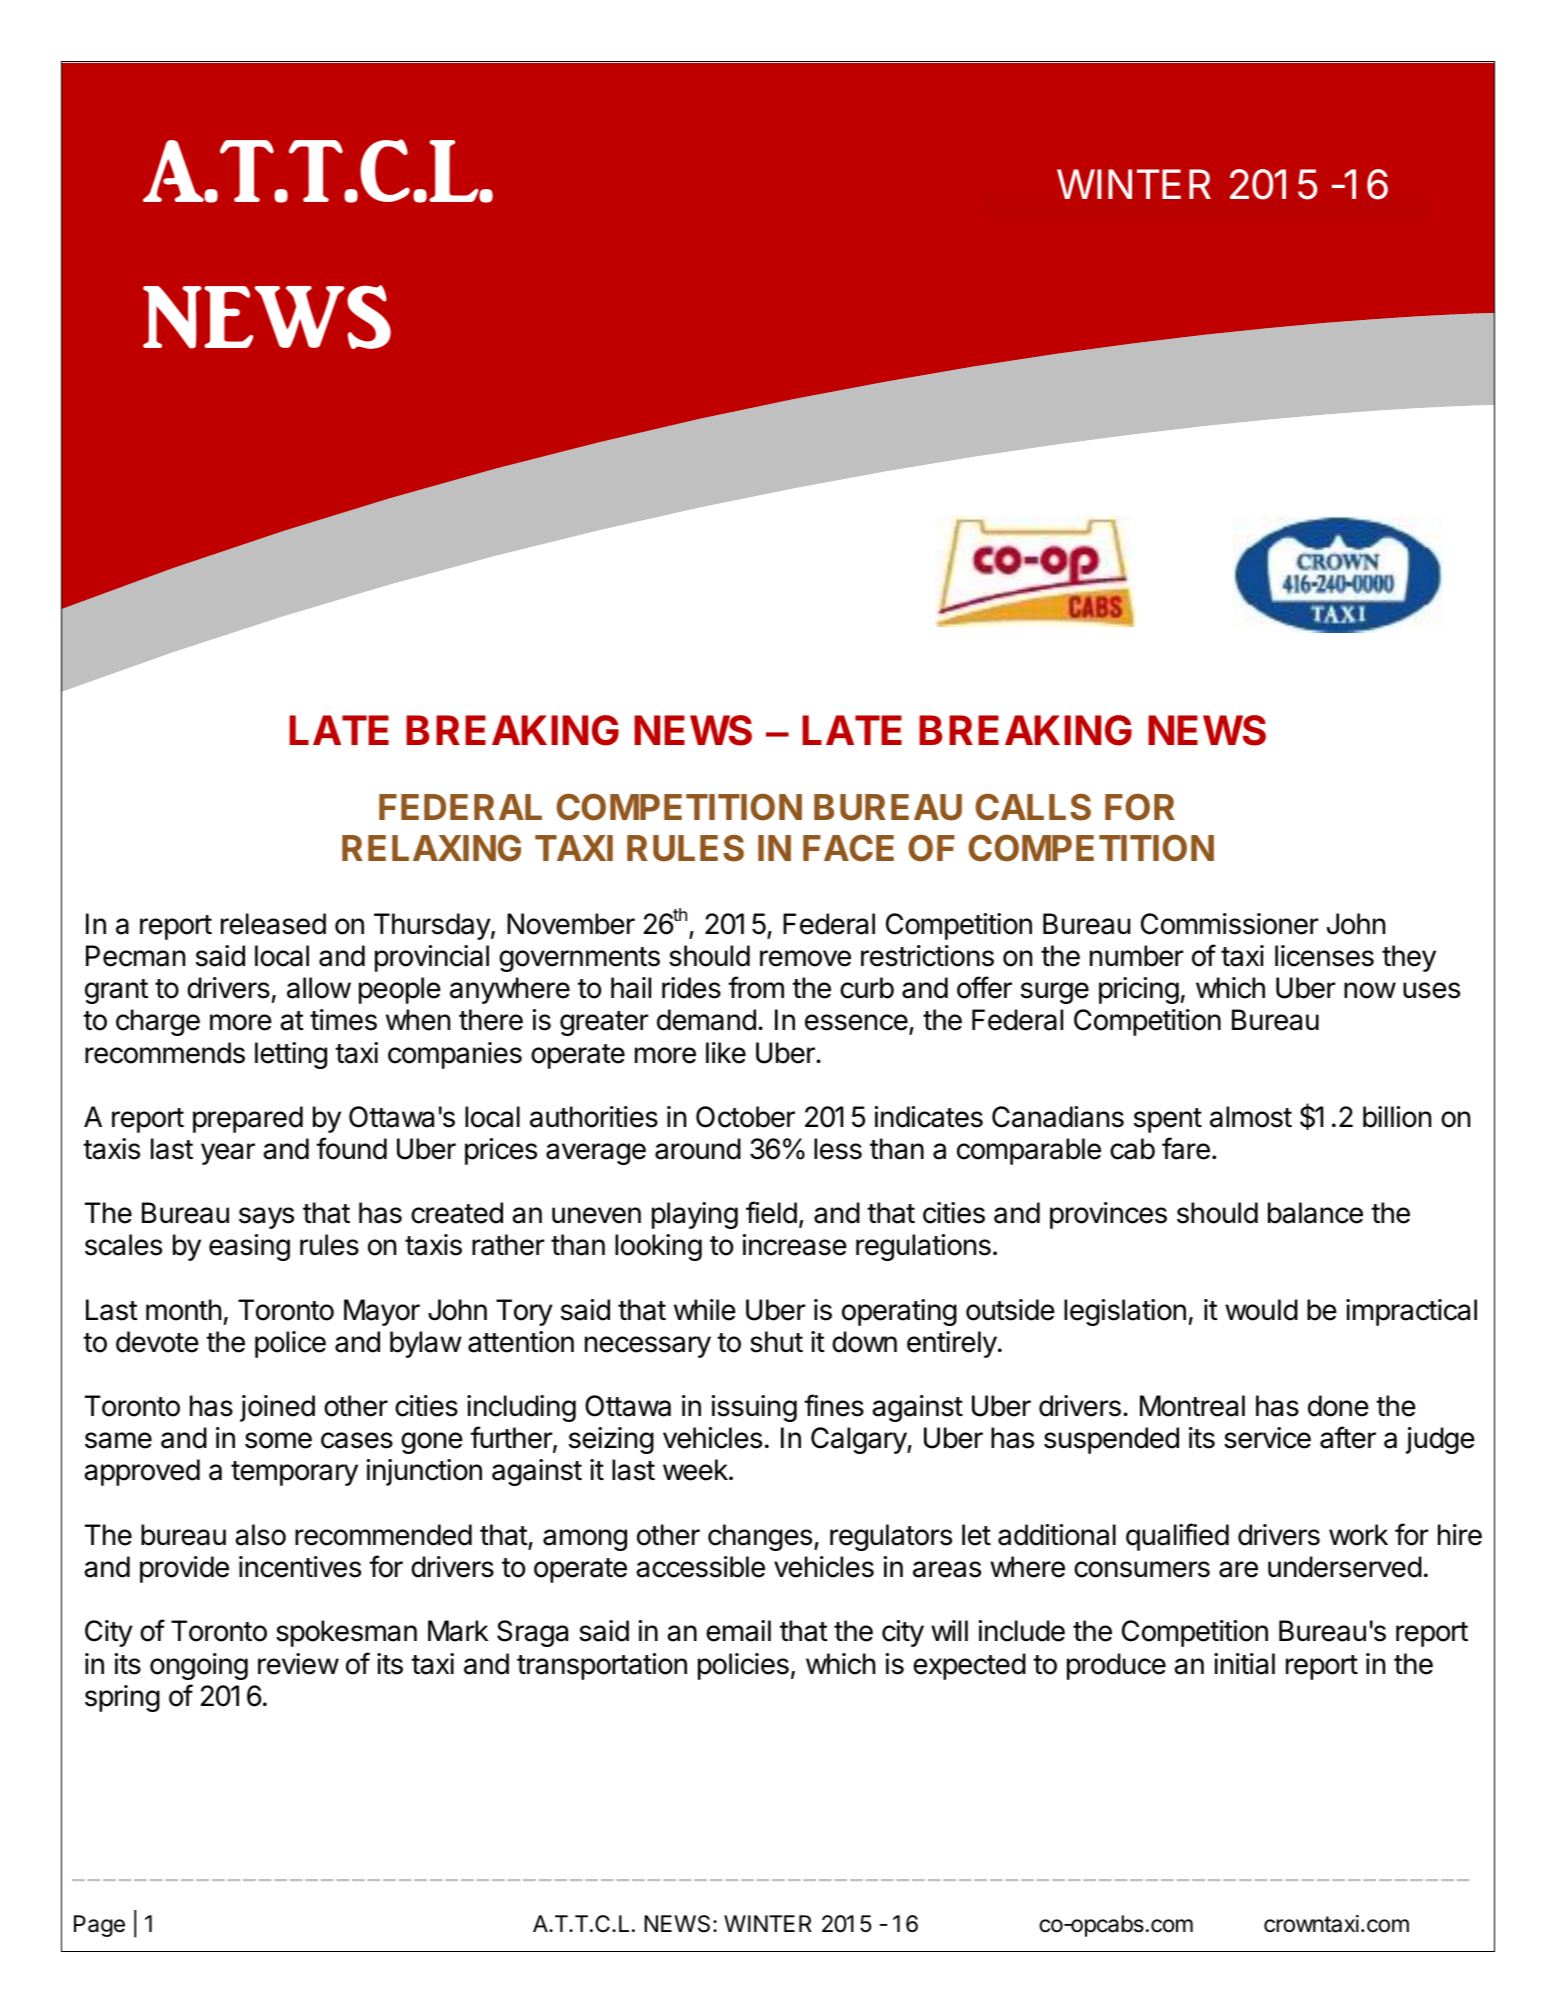 The image size is (1556, 2013). I want to click on Commissioner, so click(1229, 924).
